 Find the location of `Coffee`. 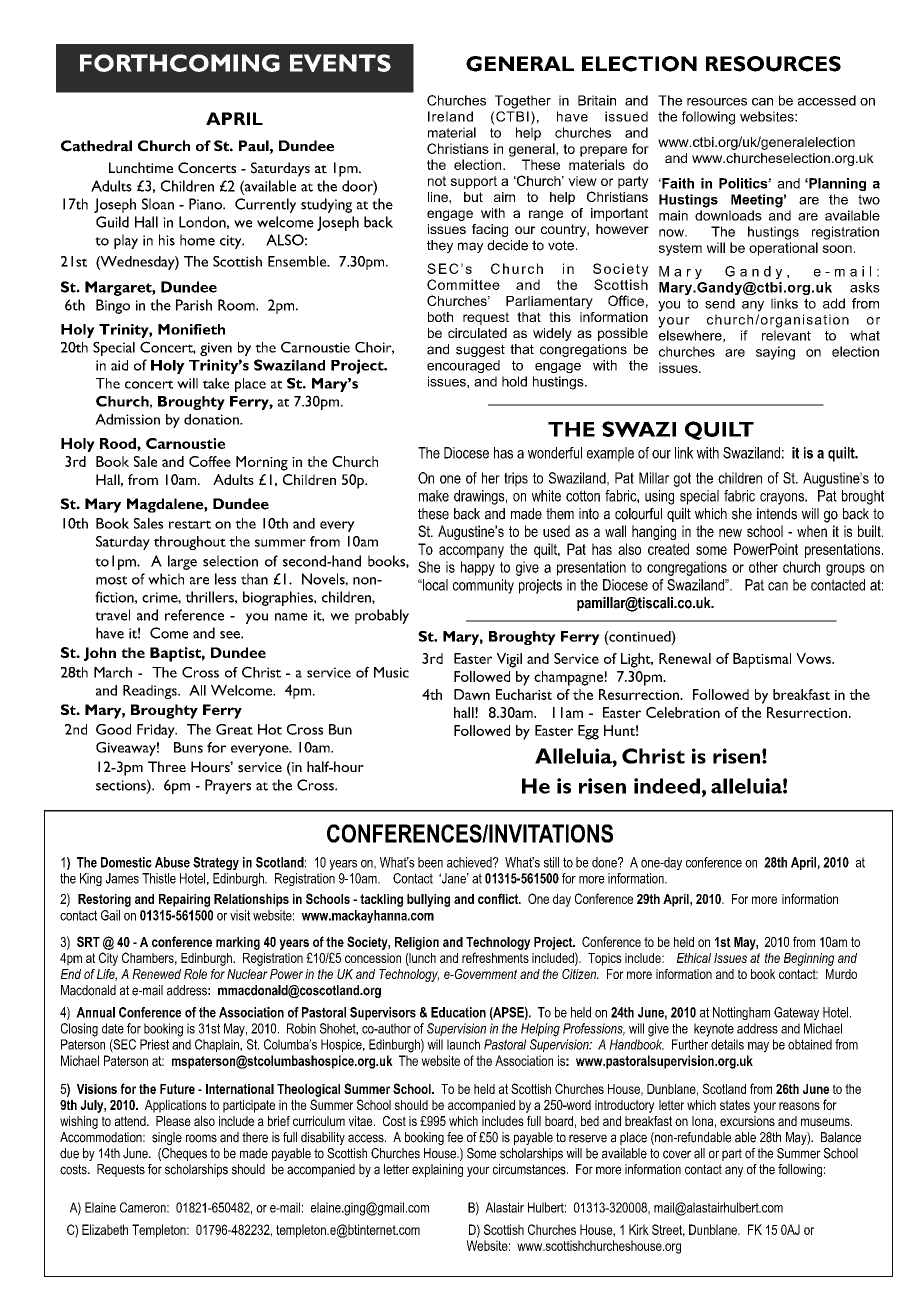

Coffee is located at coordinates (210, 461).
